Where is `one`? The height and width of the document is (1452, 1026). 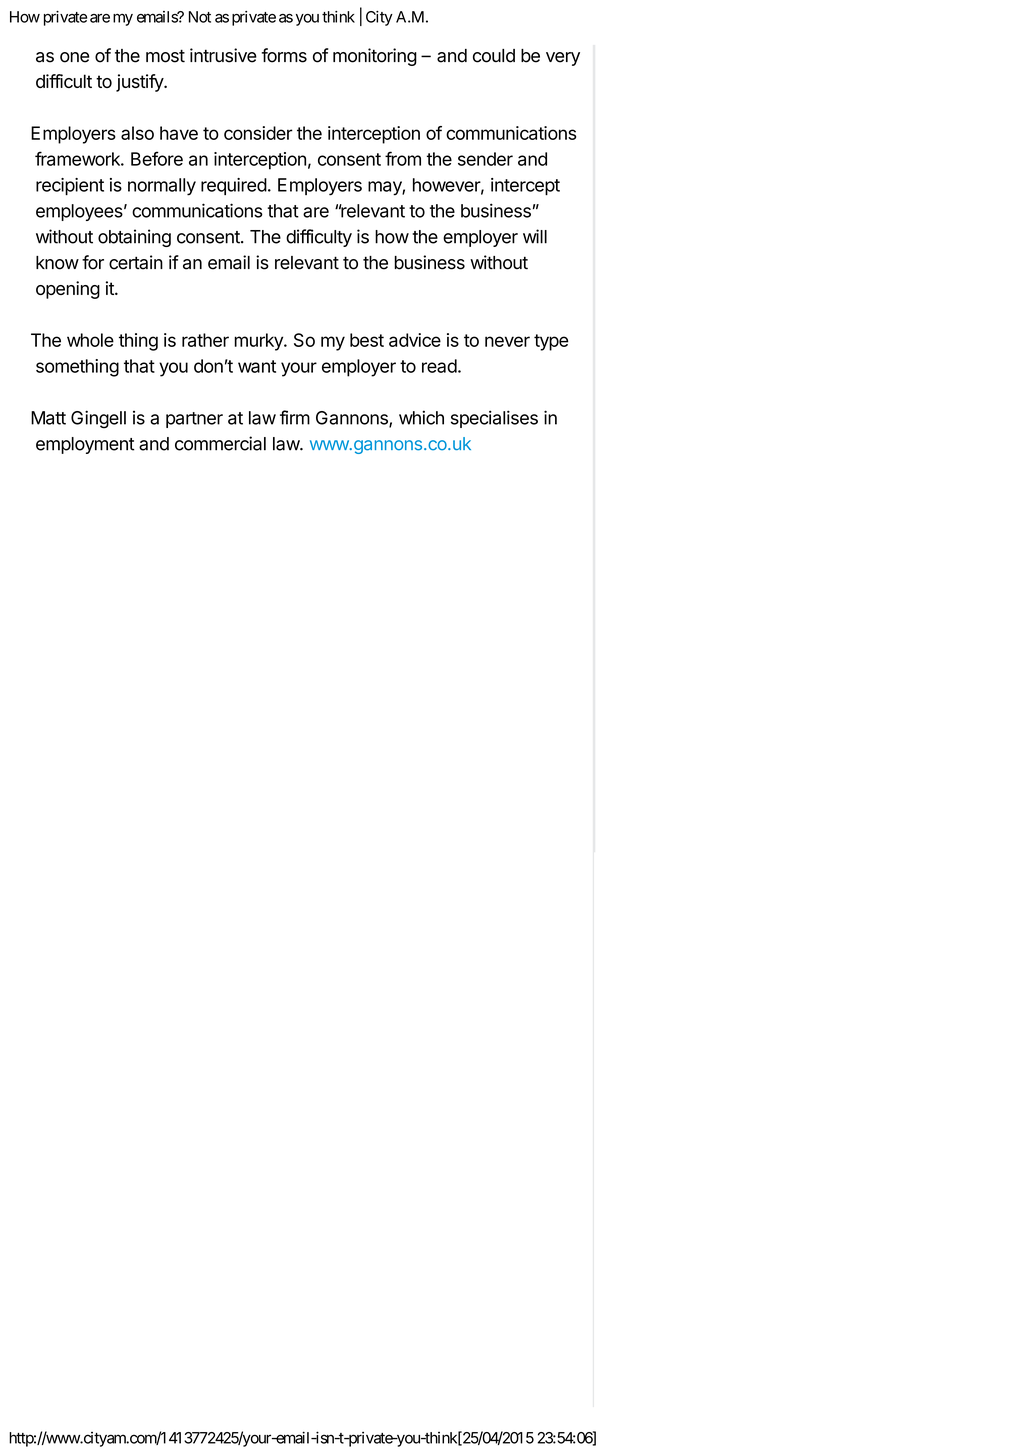
one is located at coordinates (74, 57).
